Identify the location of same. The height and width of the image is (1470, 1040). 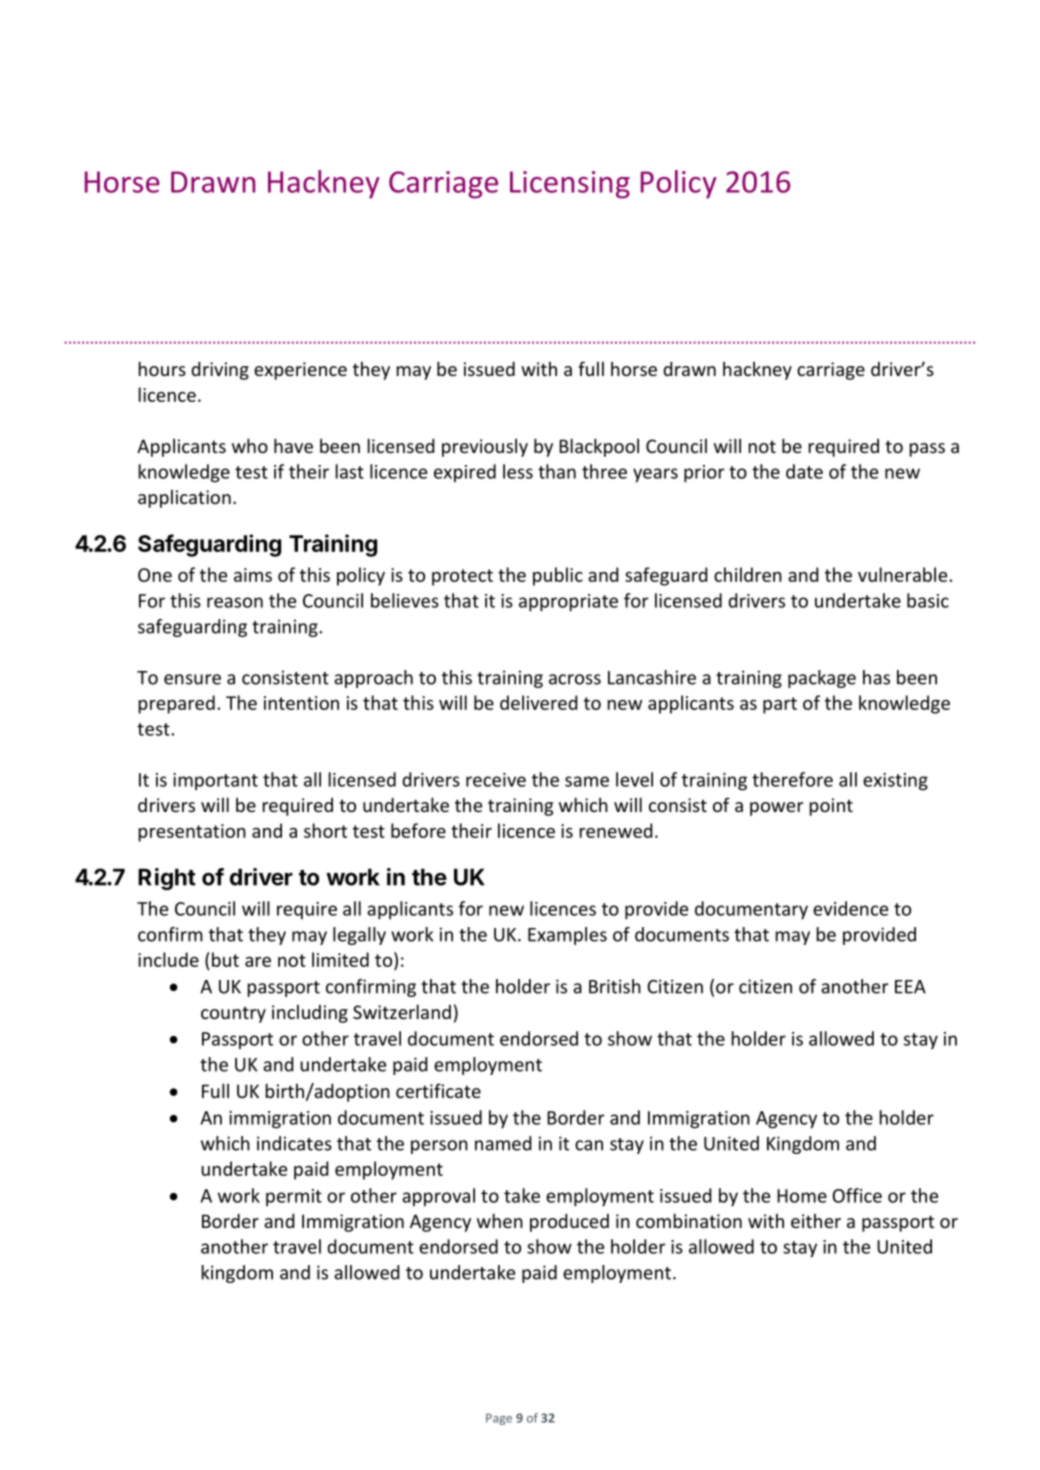
(587, 781).
